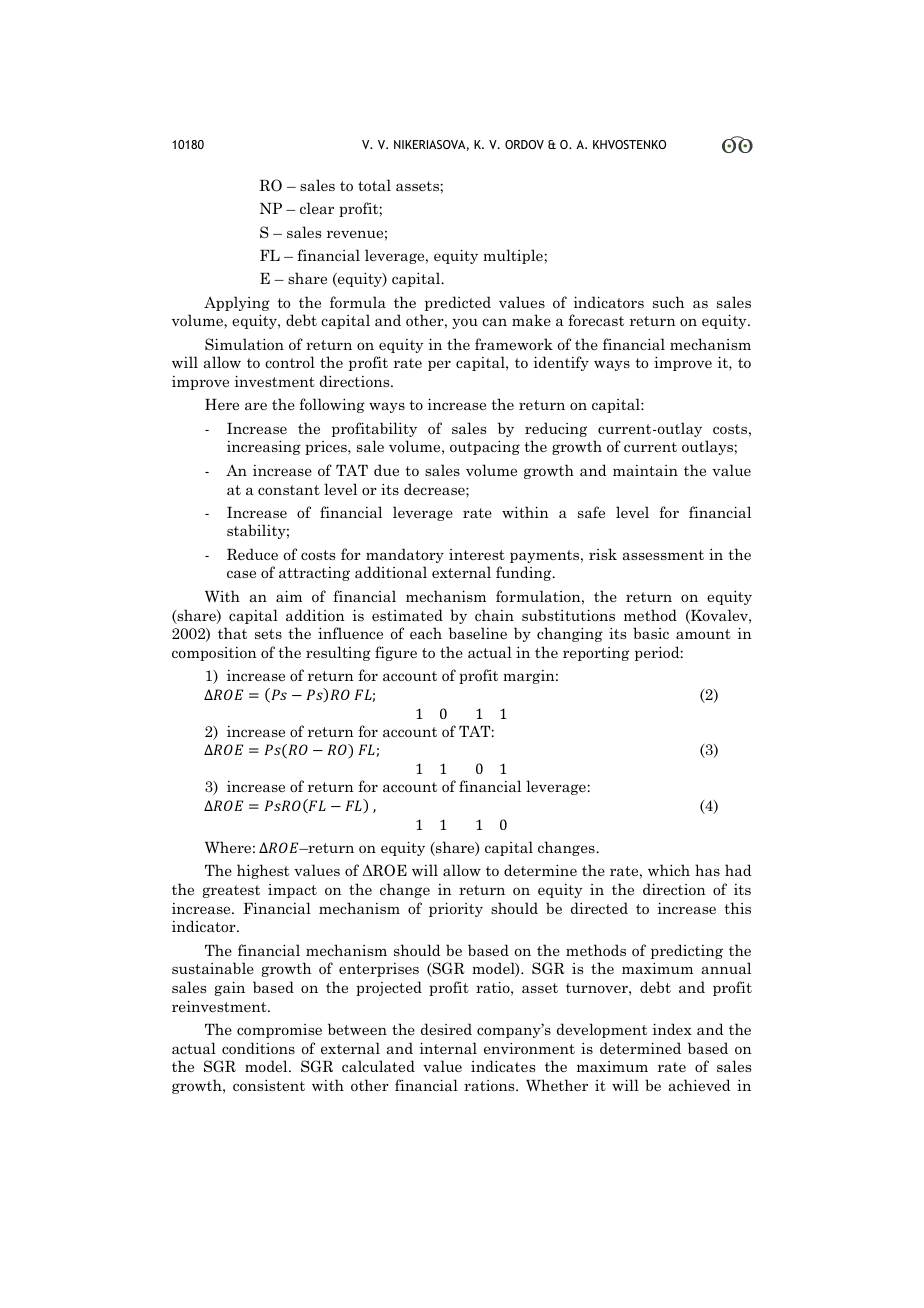  What do you see at coordinates (669, 302) in the screenshot?
I see `such` at bounding box center [669, 302].
